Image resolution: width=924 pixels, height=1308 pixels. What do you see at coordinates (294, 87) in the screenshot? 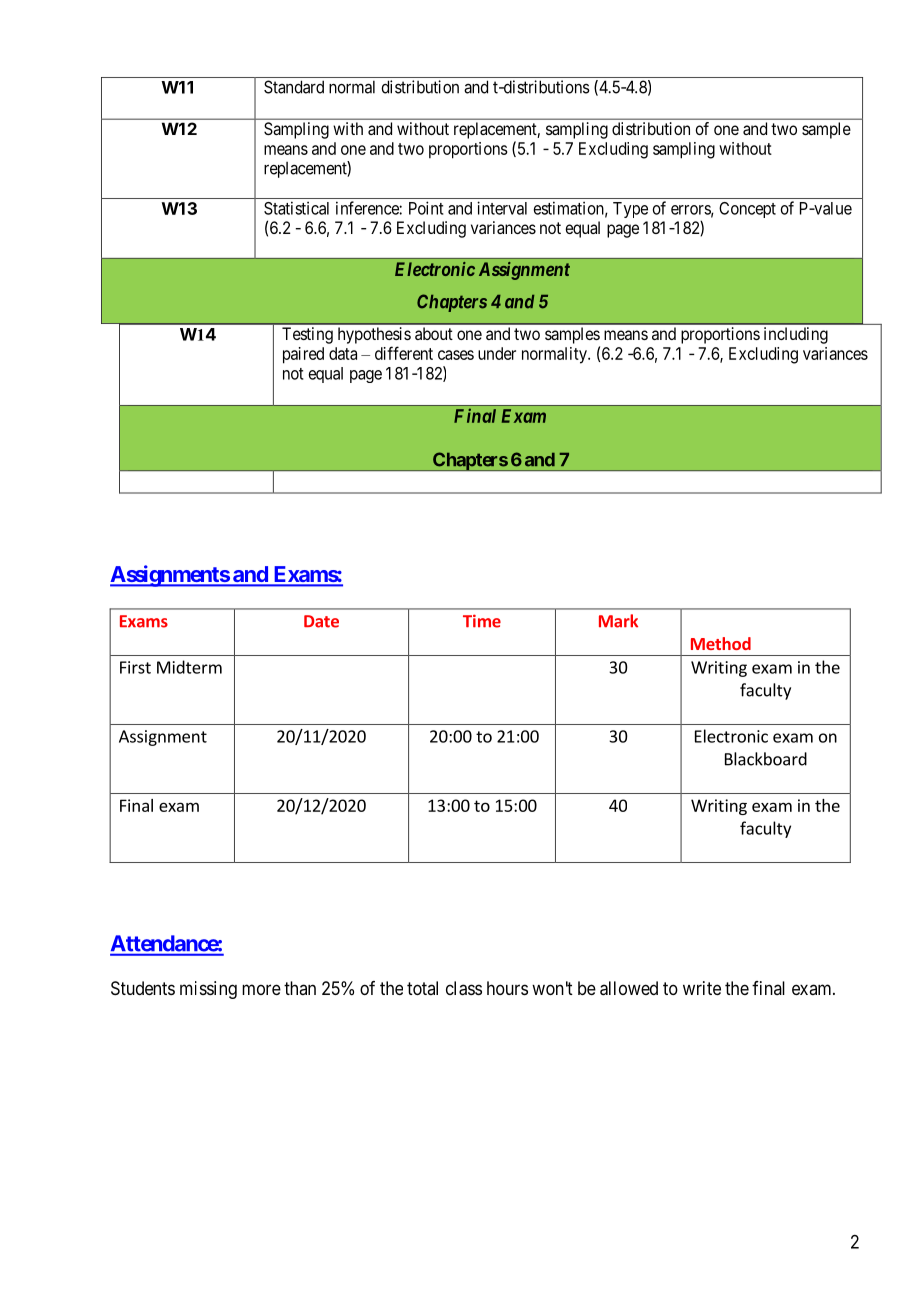
I see `Standard` at bounding box center [294, 87].
